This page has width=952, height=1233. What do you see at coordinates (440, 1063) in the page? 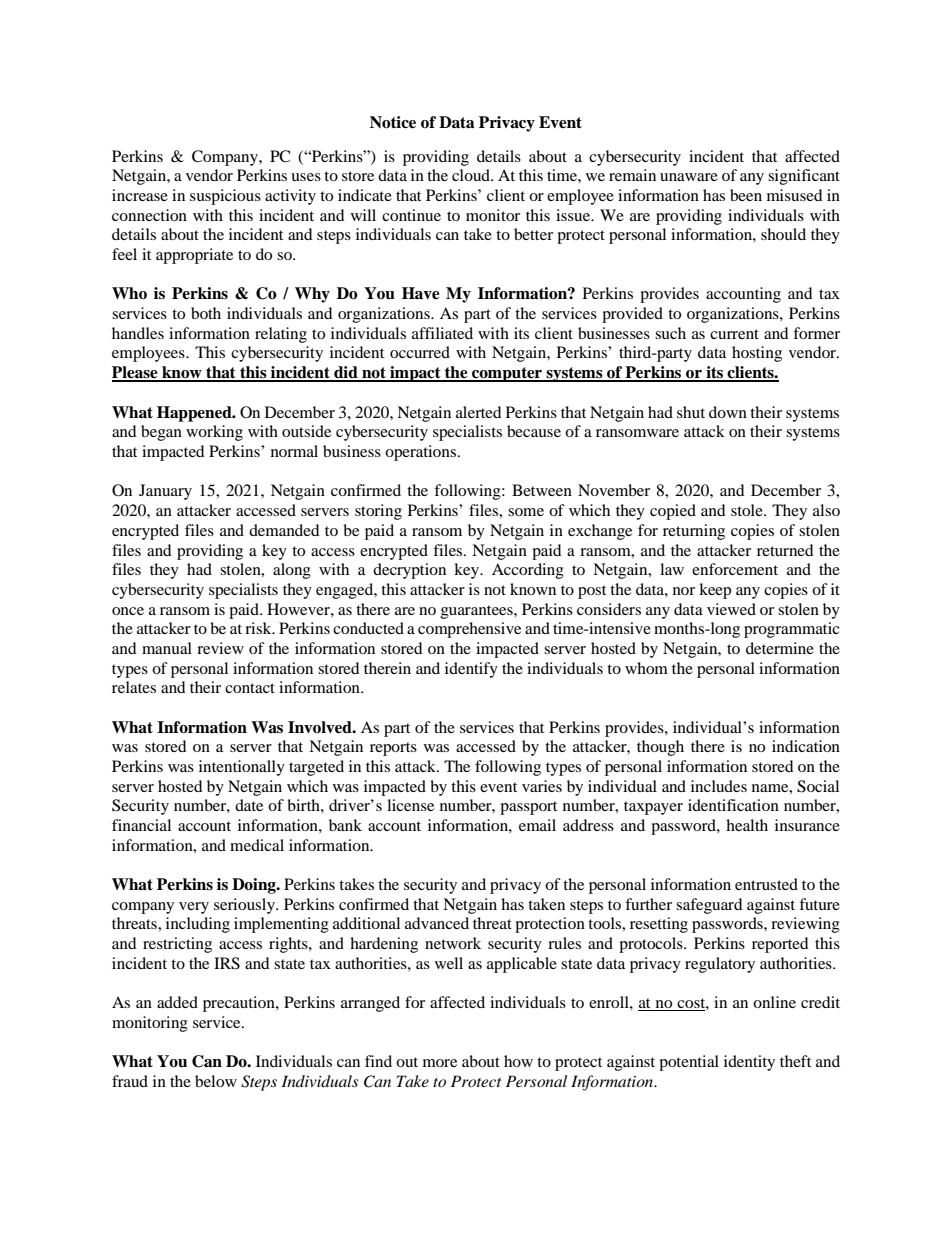
I see `more` at bounding box center [440, 1063].
